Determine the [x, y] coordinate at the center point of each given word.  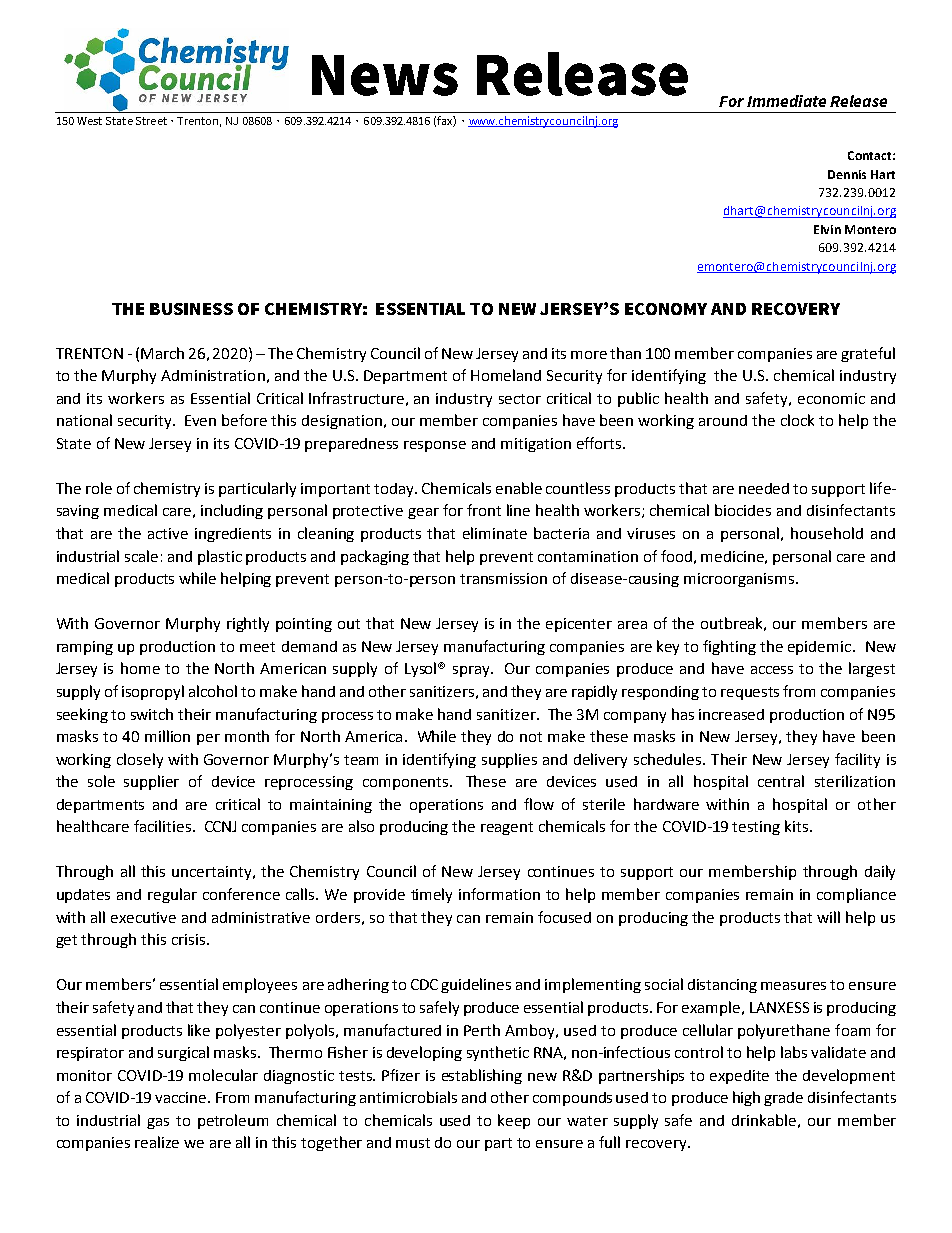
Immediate [786, 101]
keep [514, 1121]
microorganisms [740, 580]
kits [798, 826]
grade [783, 1099]
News [385, 75]
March [162, 353]
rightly [248, 624]
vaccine [182, 1097]
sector [520, 399]
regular [172, 895]
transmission [503, 578]
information [499, 894]
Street [151, 121]
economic [831, 398]
